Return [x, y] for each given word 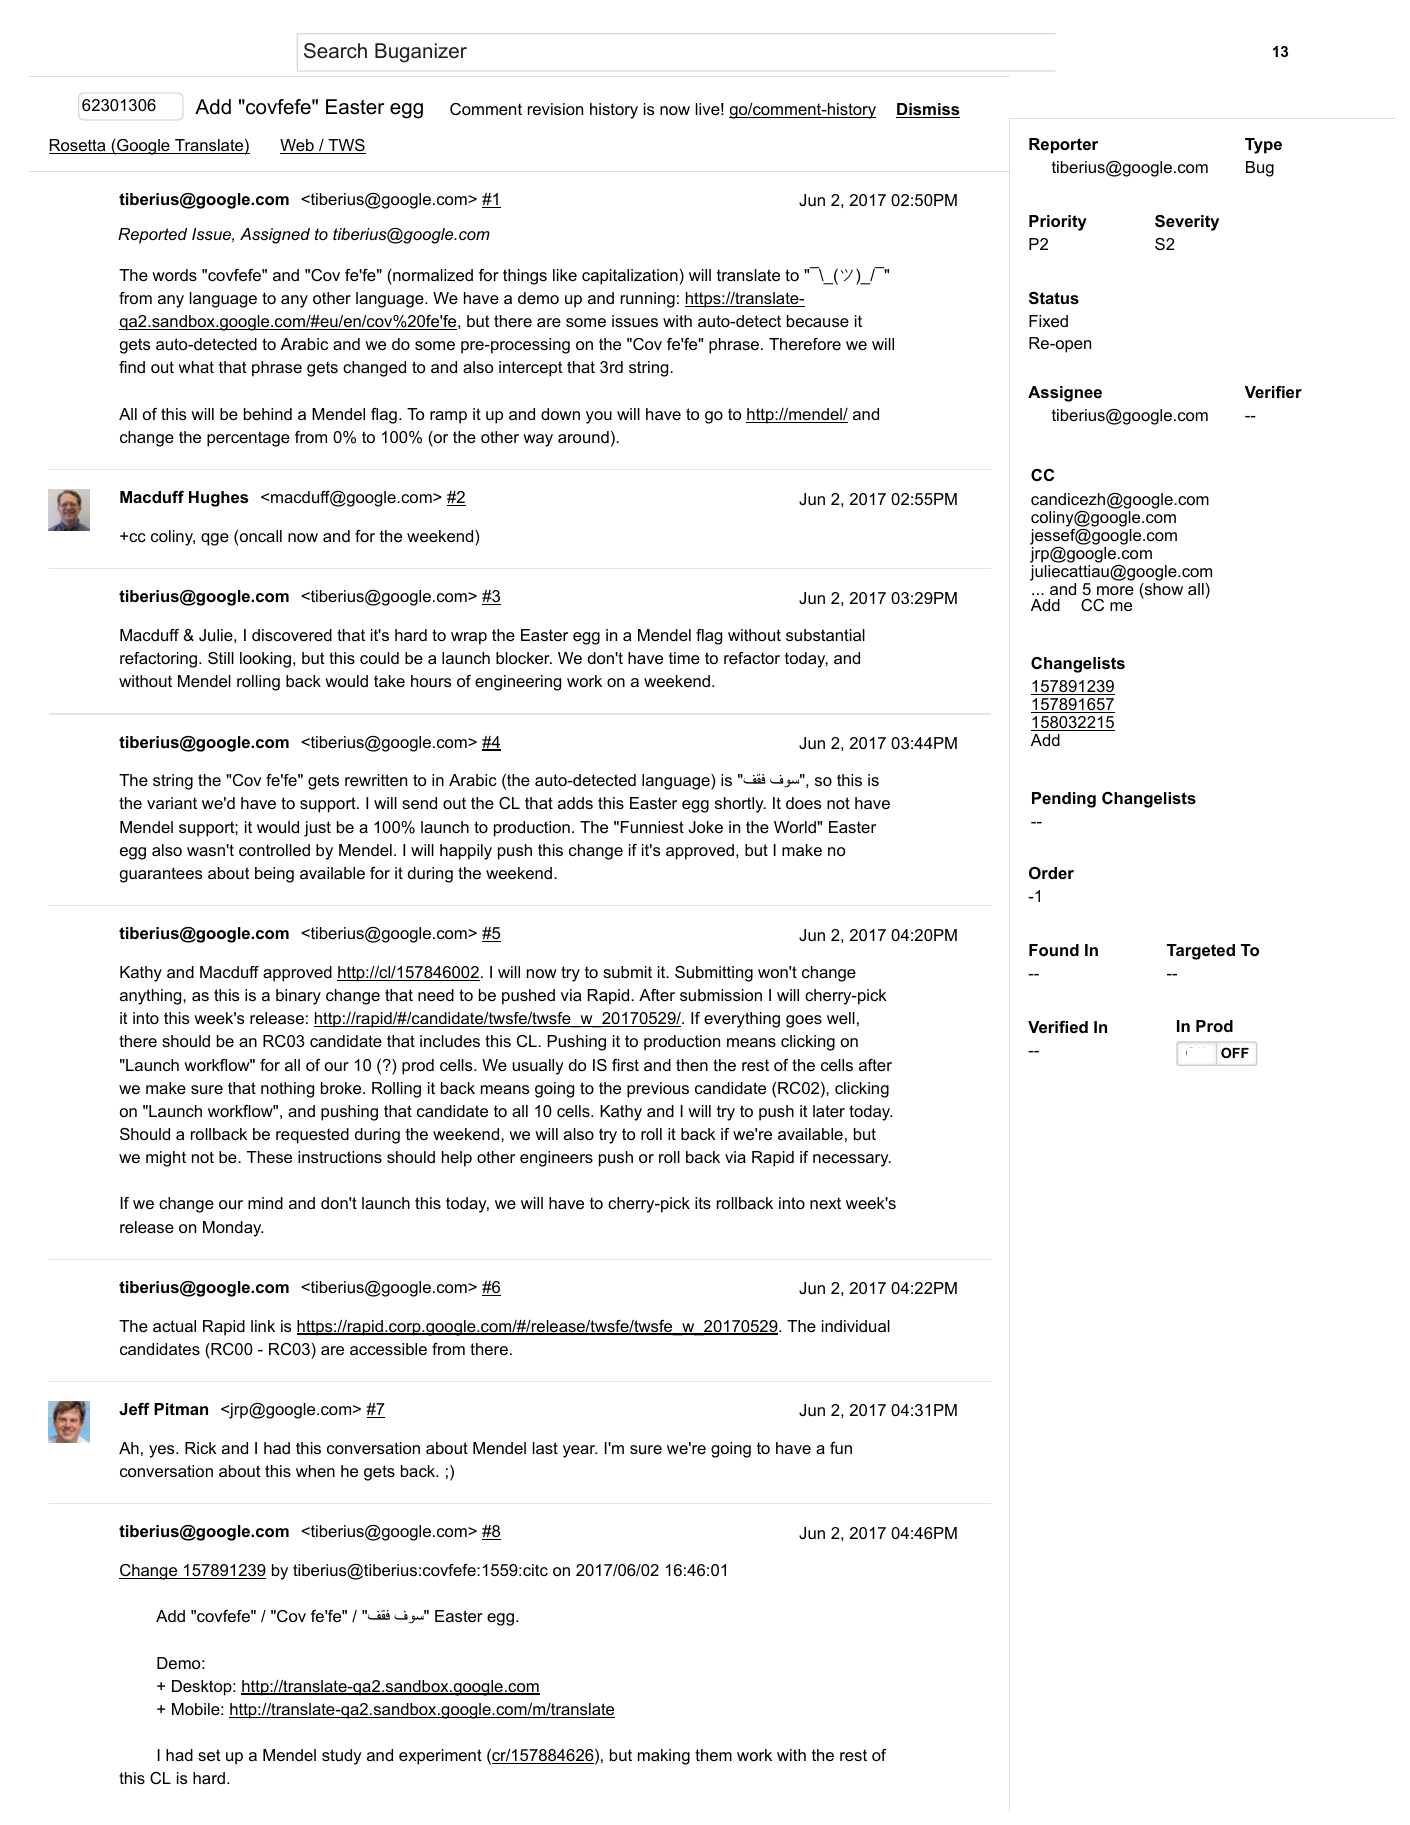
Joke [706, 827]
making [664, 1757]
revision [555, 109]
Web [298, 146]
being [274, 875]
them [713, 1755]
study [342, 1757]
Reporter [1063, 146]
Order [1051, 873]
